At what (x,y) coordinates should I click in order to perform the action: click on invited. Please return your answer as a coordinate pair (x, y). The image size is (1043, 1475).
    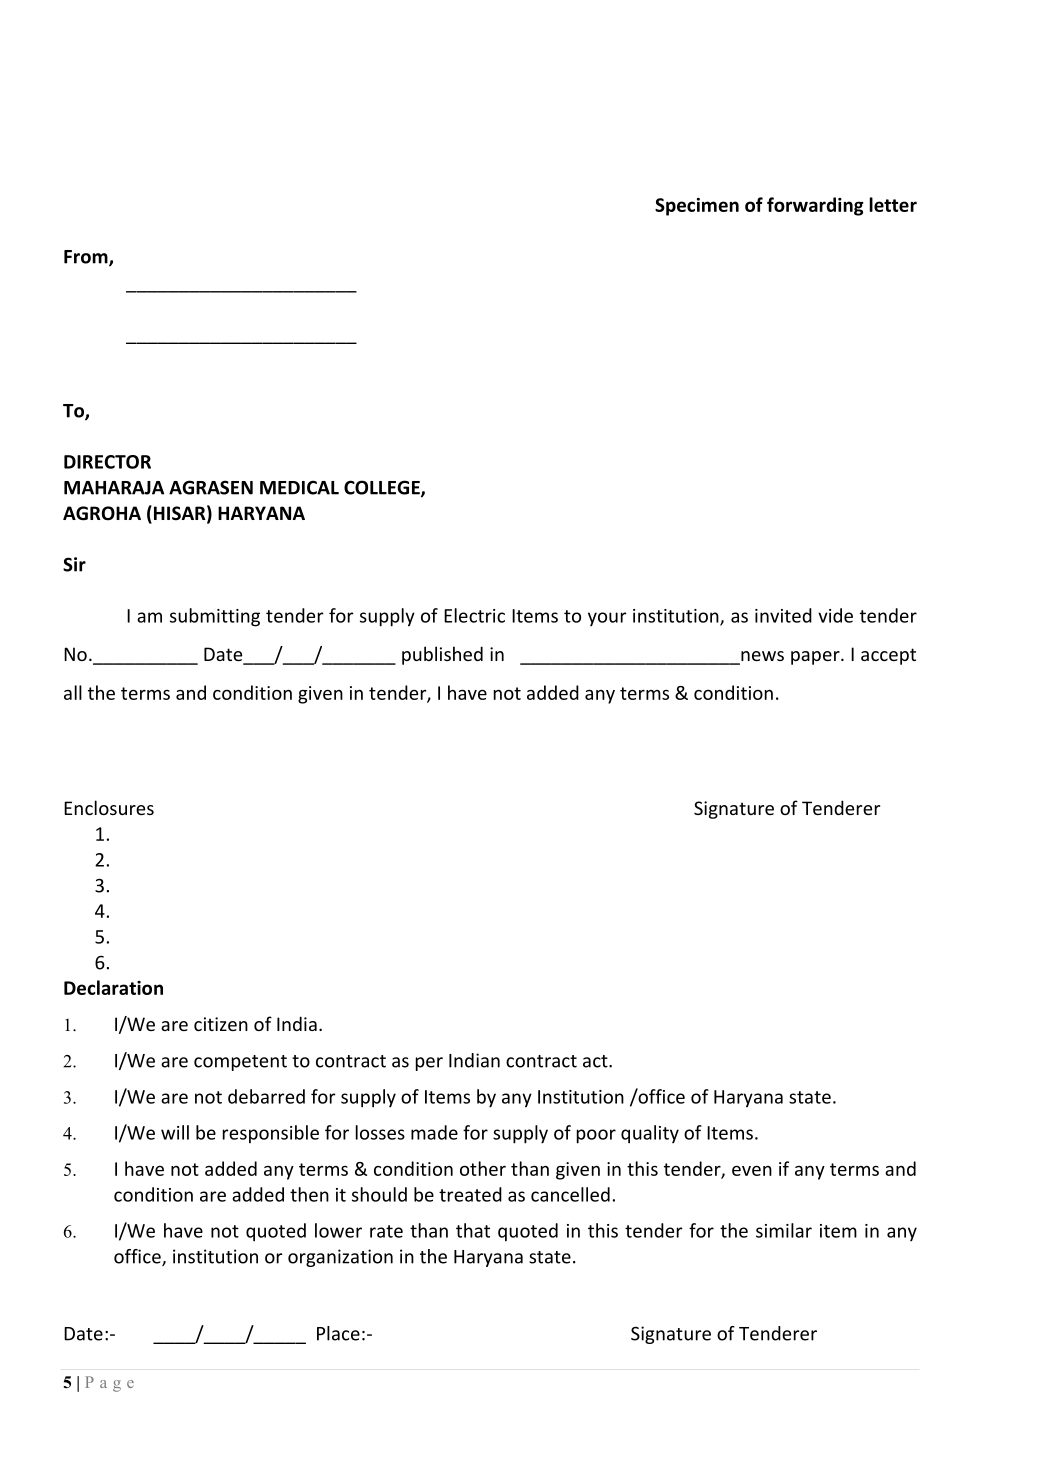
    Looking at the image, I should click on (783, 615).
